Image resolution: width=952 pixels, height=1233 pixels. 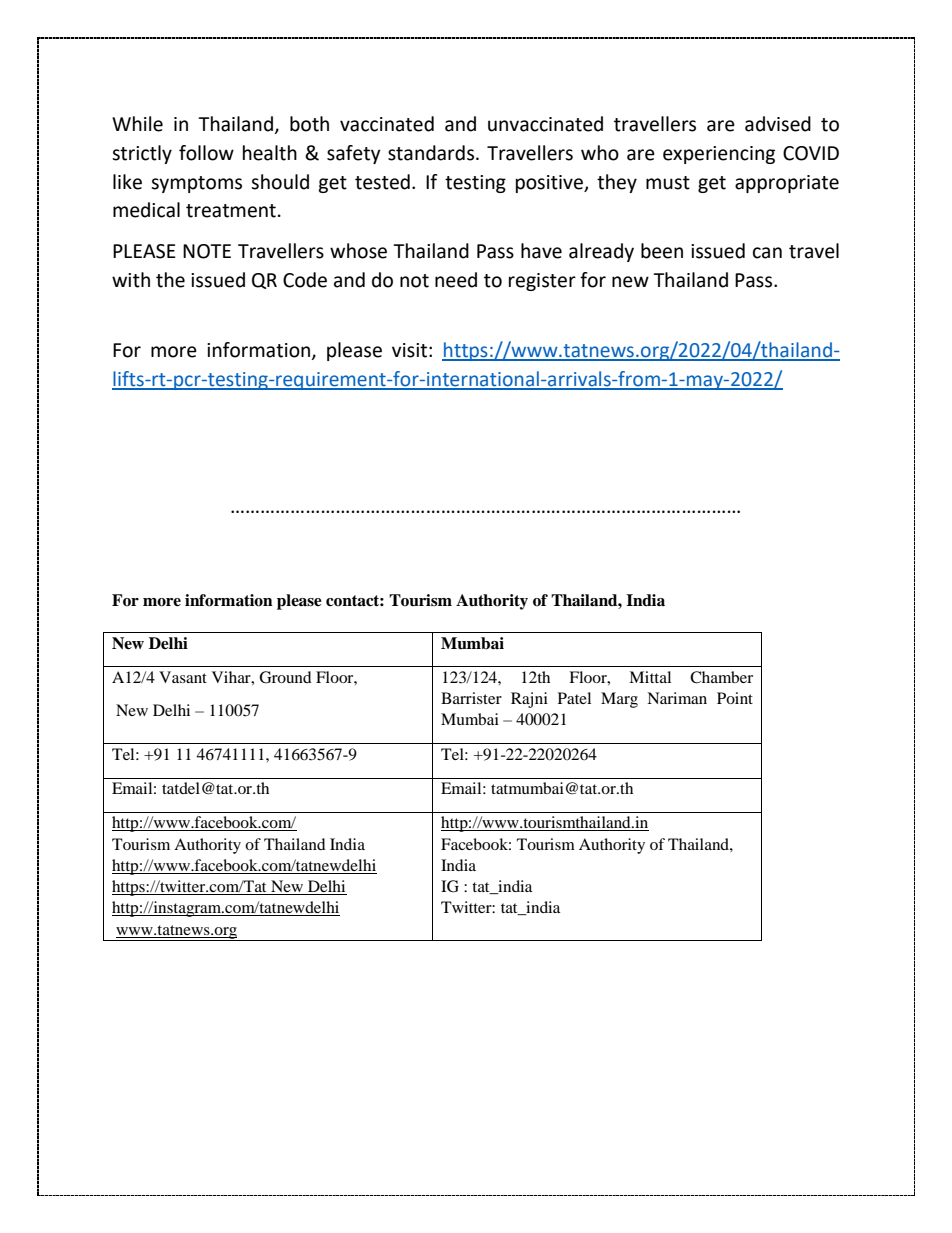 What do you see at coordinates (721, 677) in the screenshot?
I see `Chamber` at bounding box center [721, 677].
